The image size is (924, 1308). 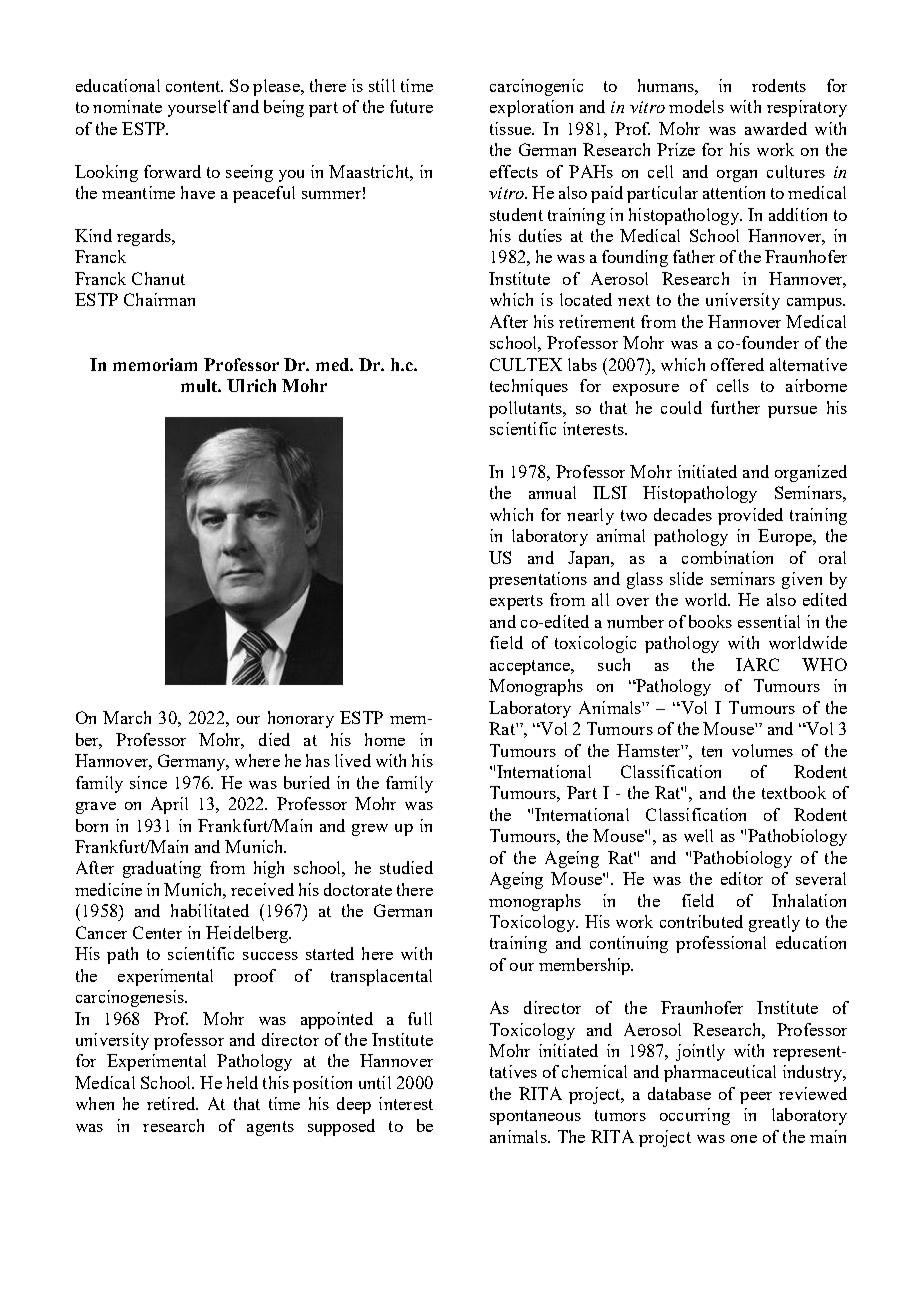 What do you see at coordinates (756, 1098) in the screenshot?
I see `peer` at bounding box center [756, 1098].
